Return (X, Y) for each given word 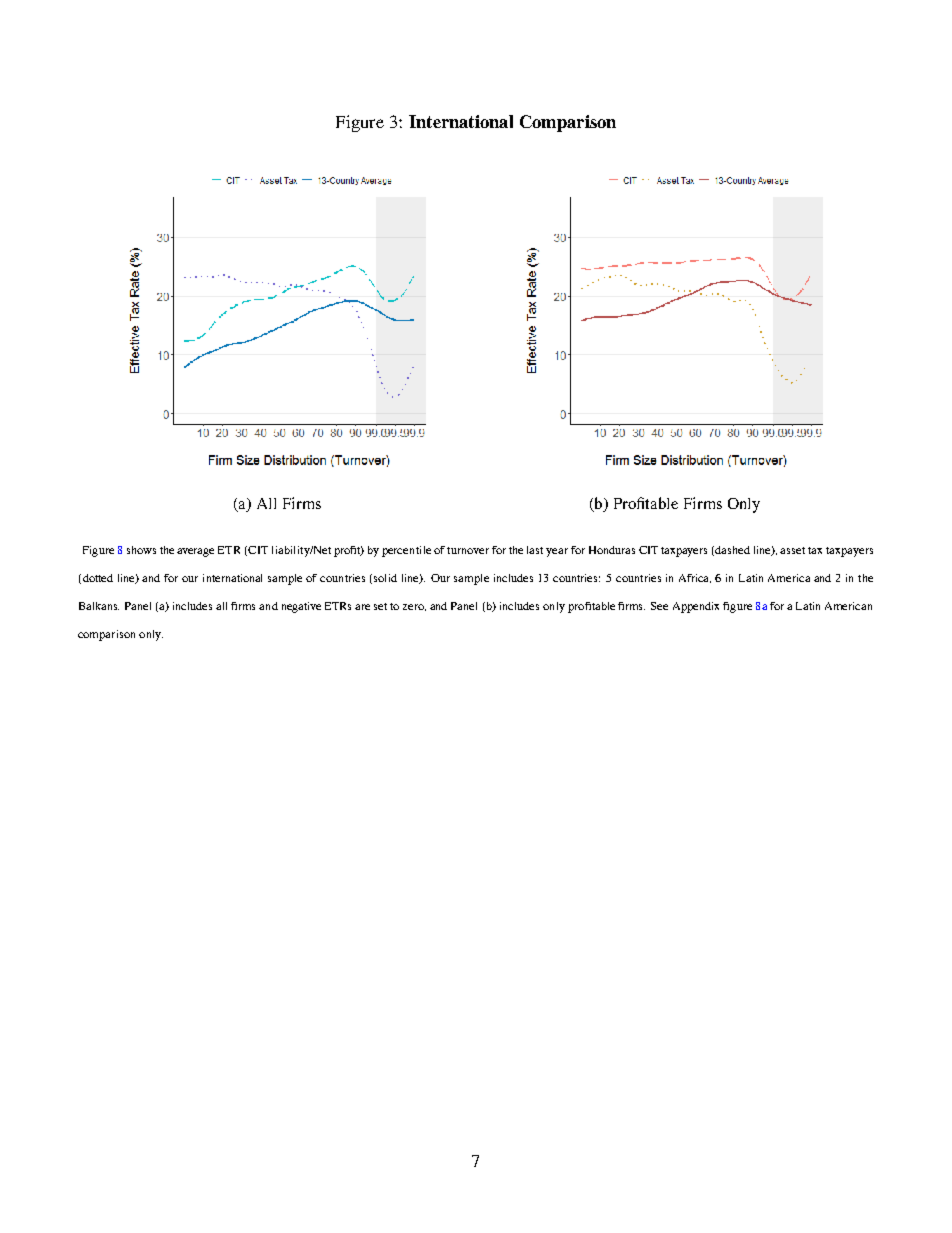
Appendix (696, 607)
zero (414, 607)
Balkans (99, 606)
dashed (732, 550)
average (195, 552)
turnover (468, 550)
